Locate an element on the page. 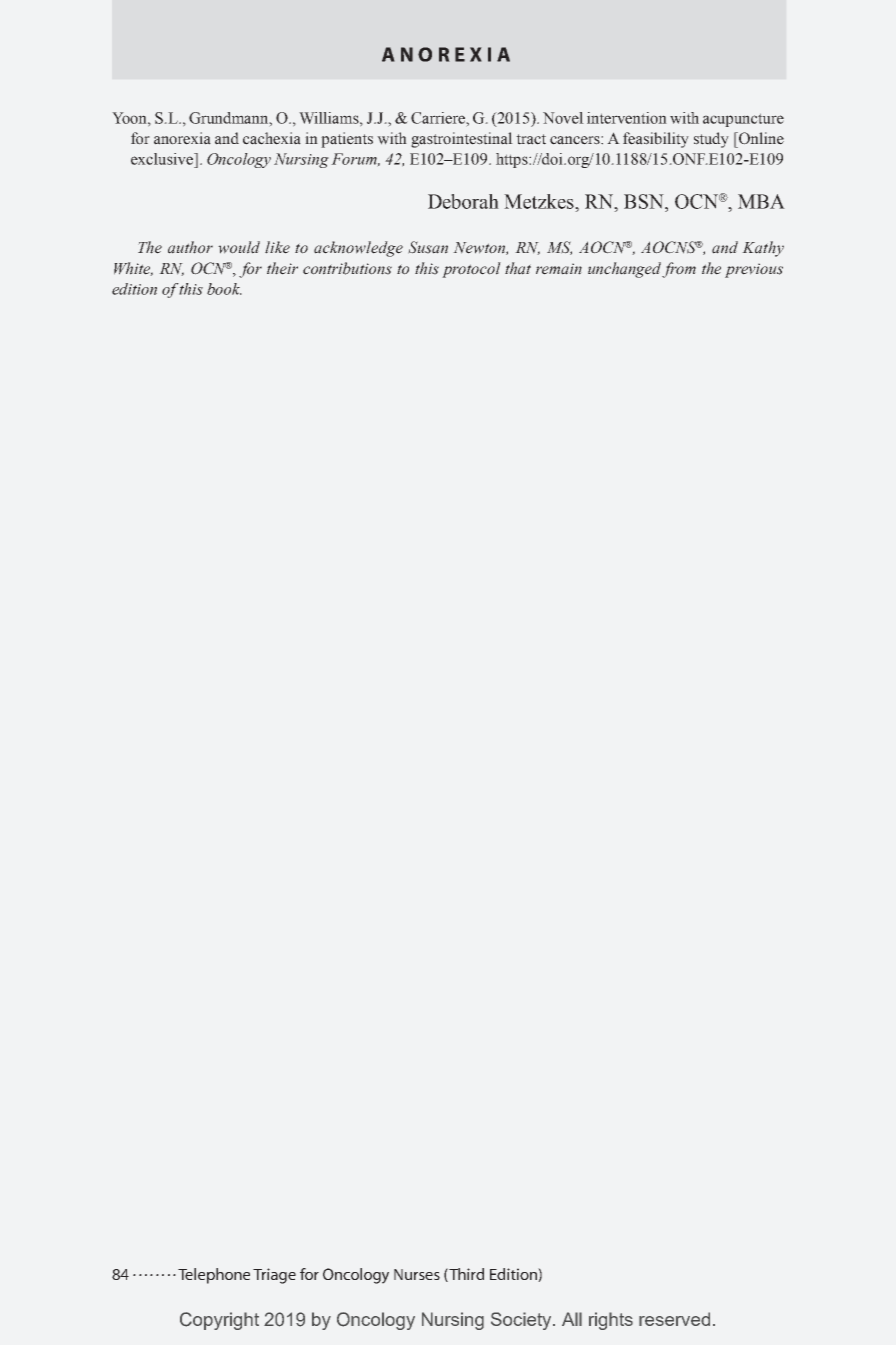 This document has height=1345, width=896. gastrointestinal is located at coordinates (462, 140).
